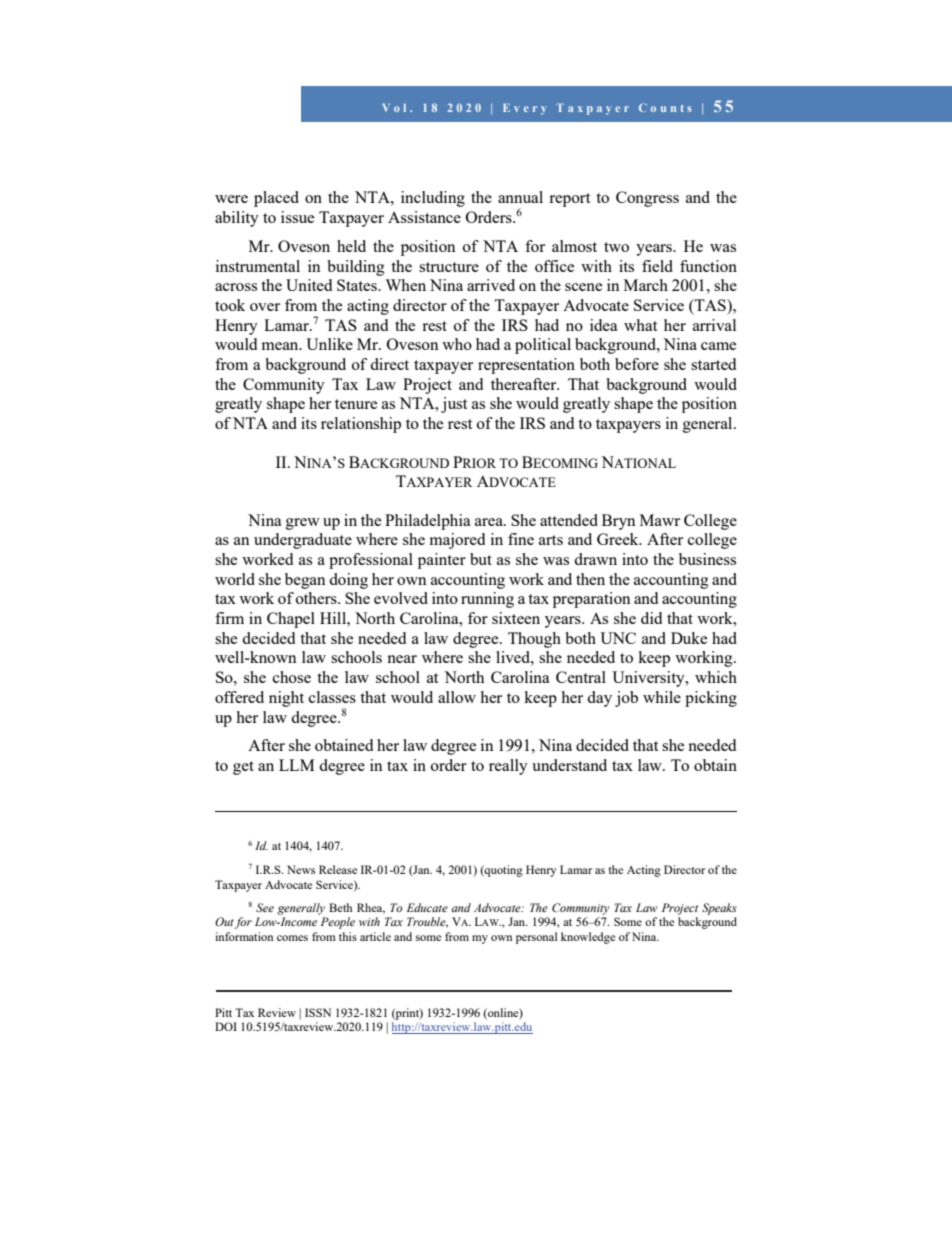 This screenshot has height=1233, width=952. I want to click on ISSN, so click(318, 1012).
